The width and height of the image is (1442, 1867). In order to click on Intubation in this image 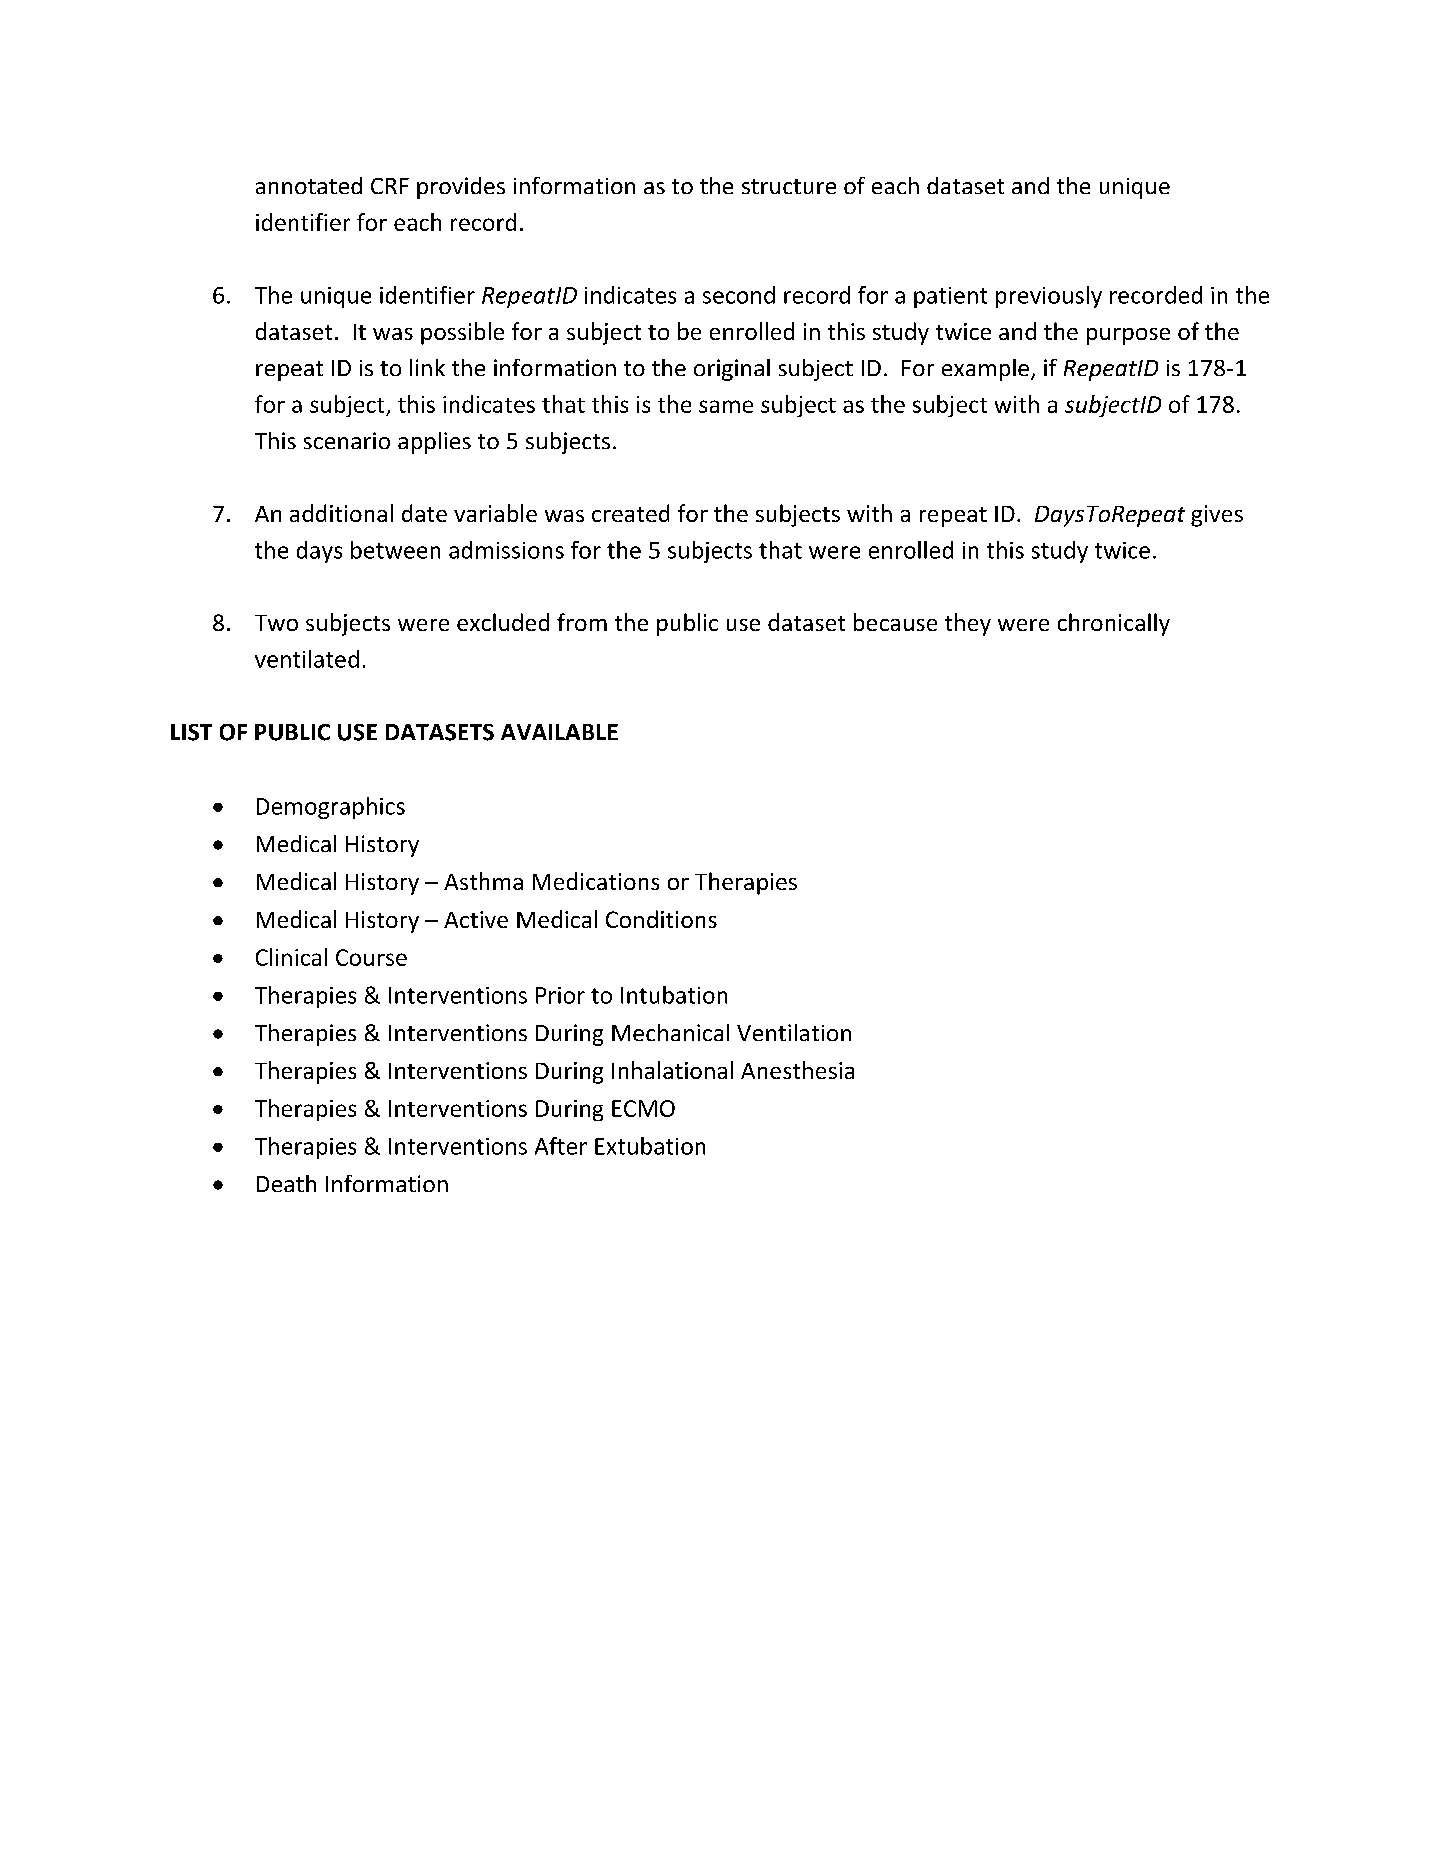, I will do `click(674, 995)`.
